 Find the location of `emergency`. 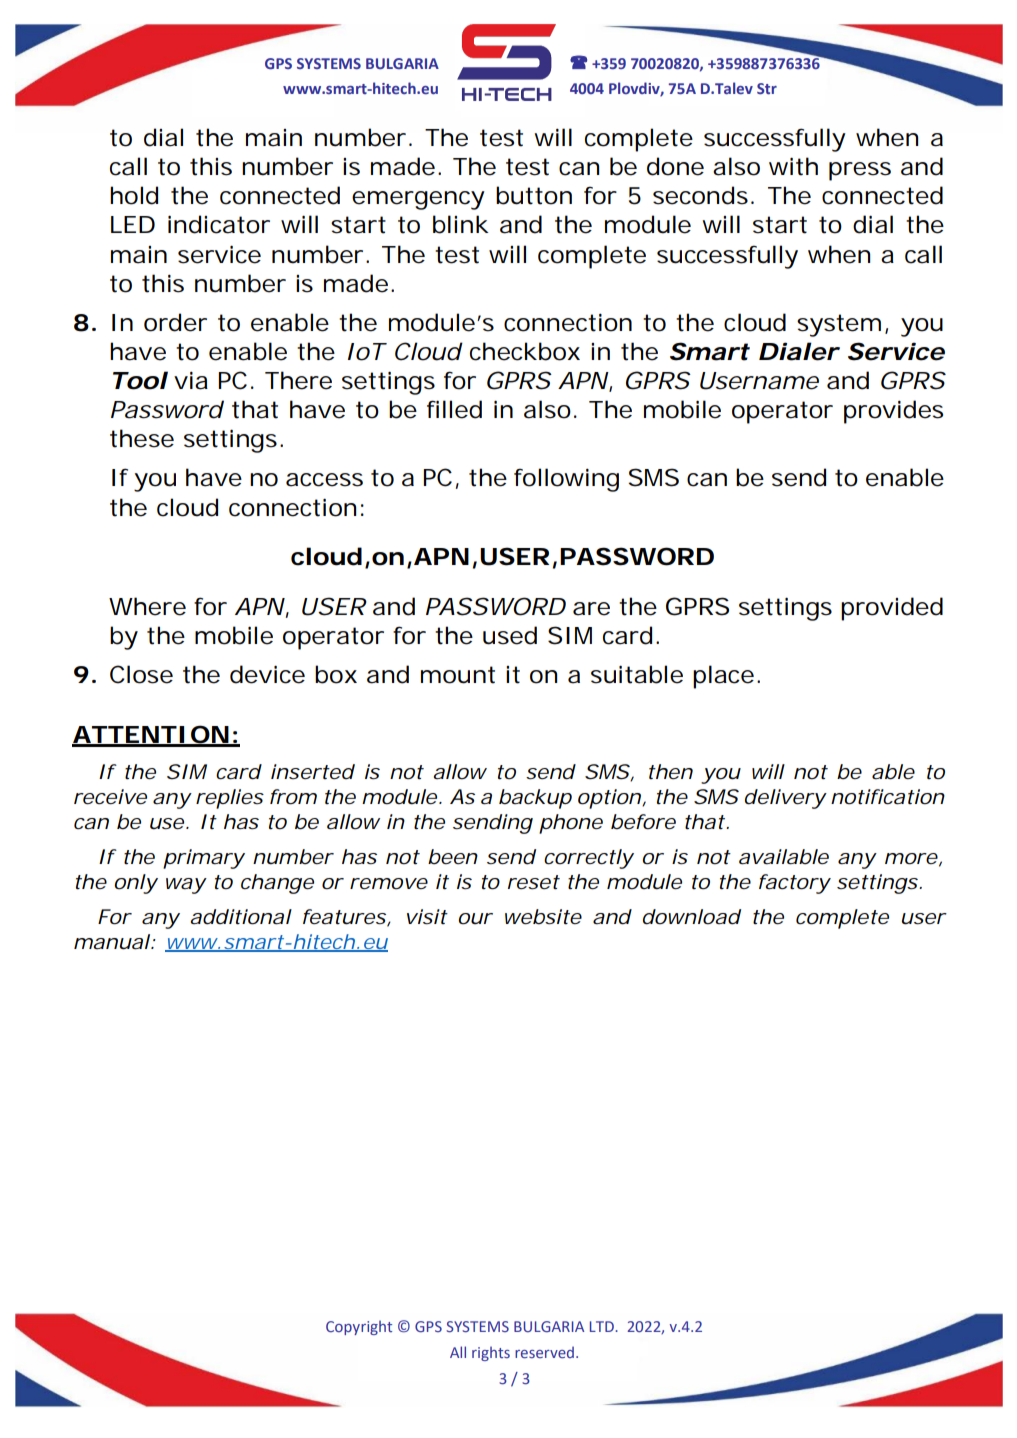

emergency is located at coordinates (418, 200).
